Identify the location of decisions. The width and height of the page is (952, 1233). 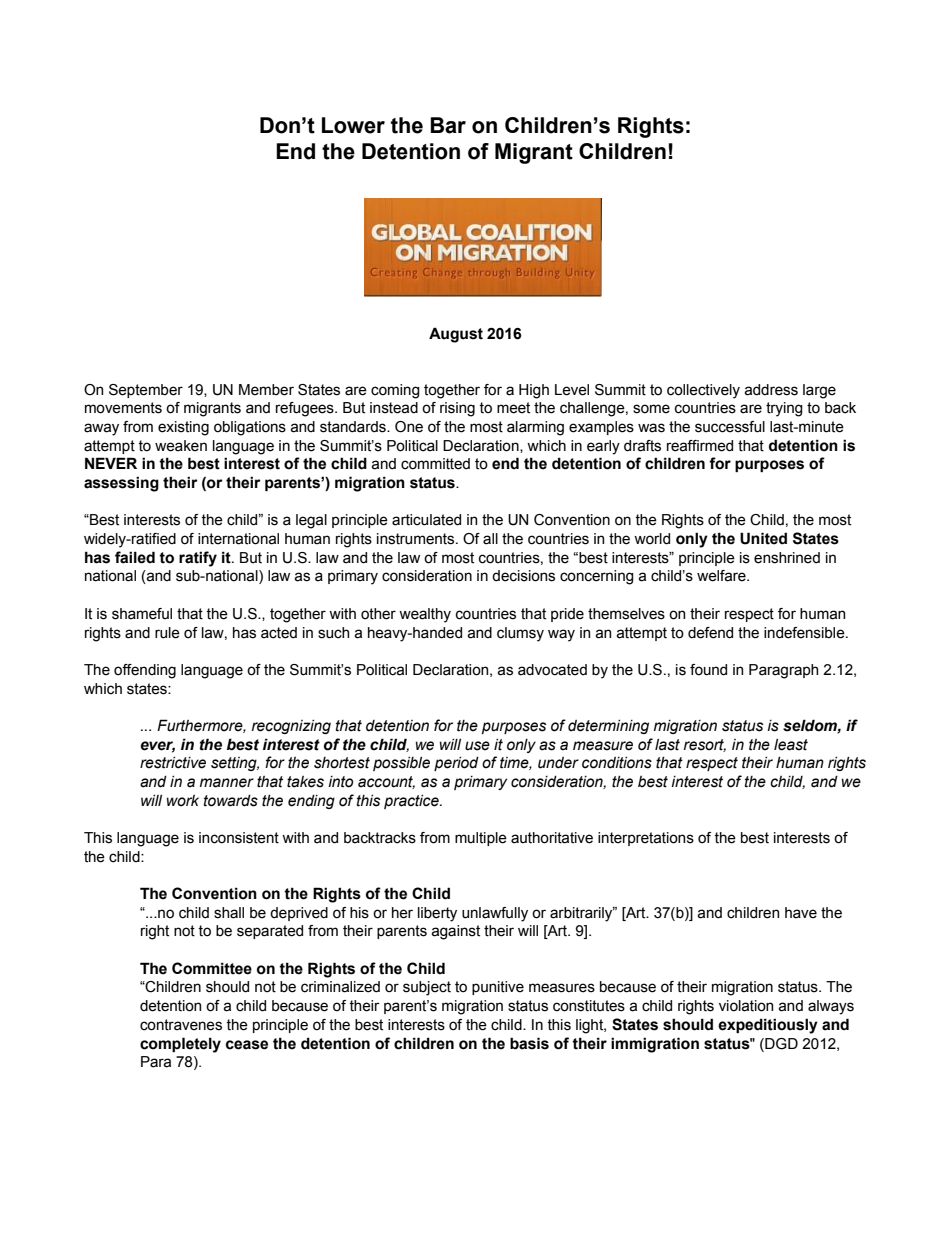
(523, 576).
